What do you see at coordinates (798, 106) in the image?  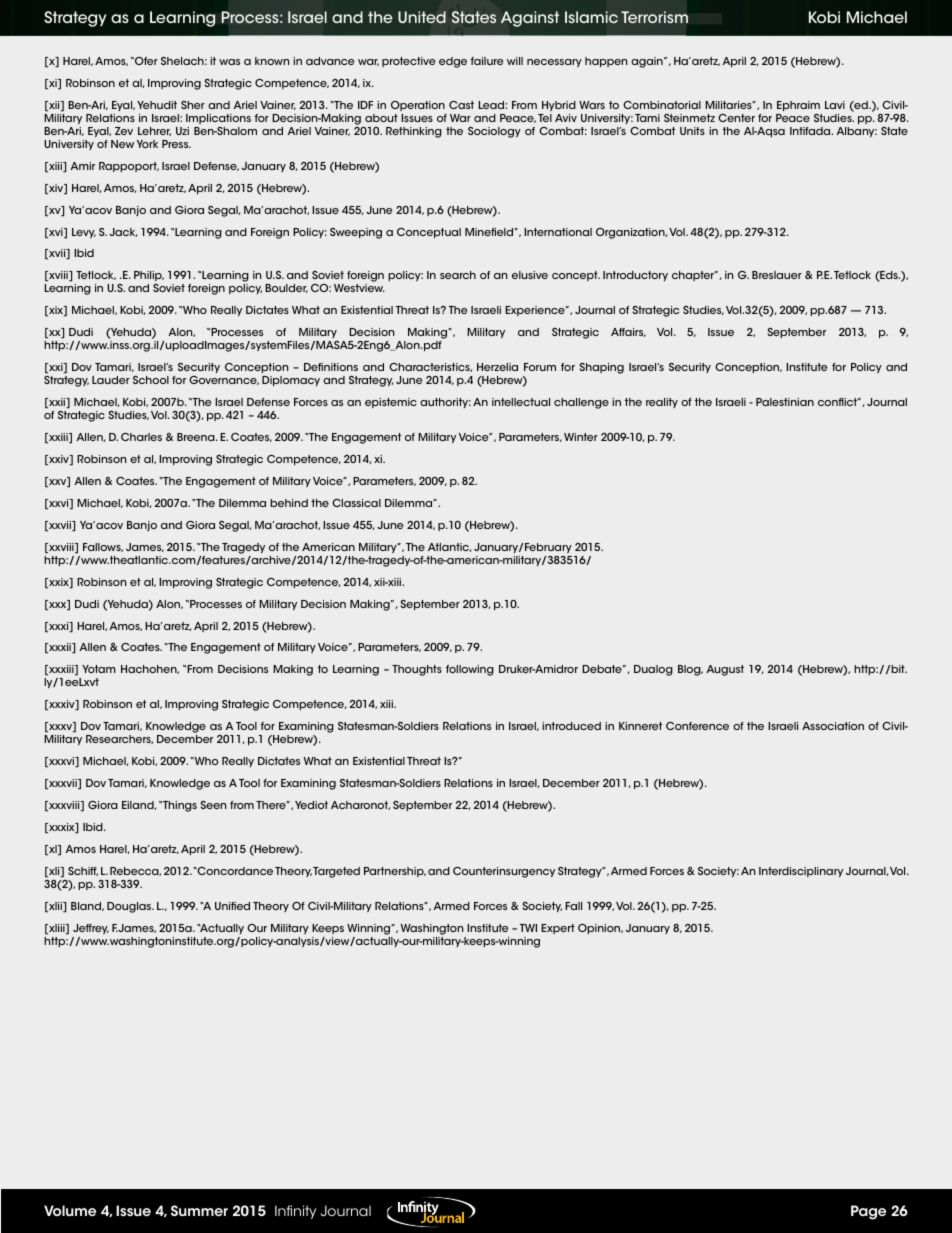 I see `Ephraim` at bounding box center [798, 106].
